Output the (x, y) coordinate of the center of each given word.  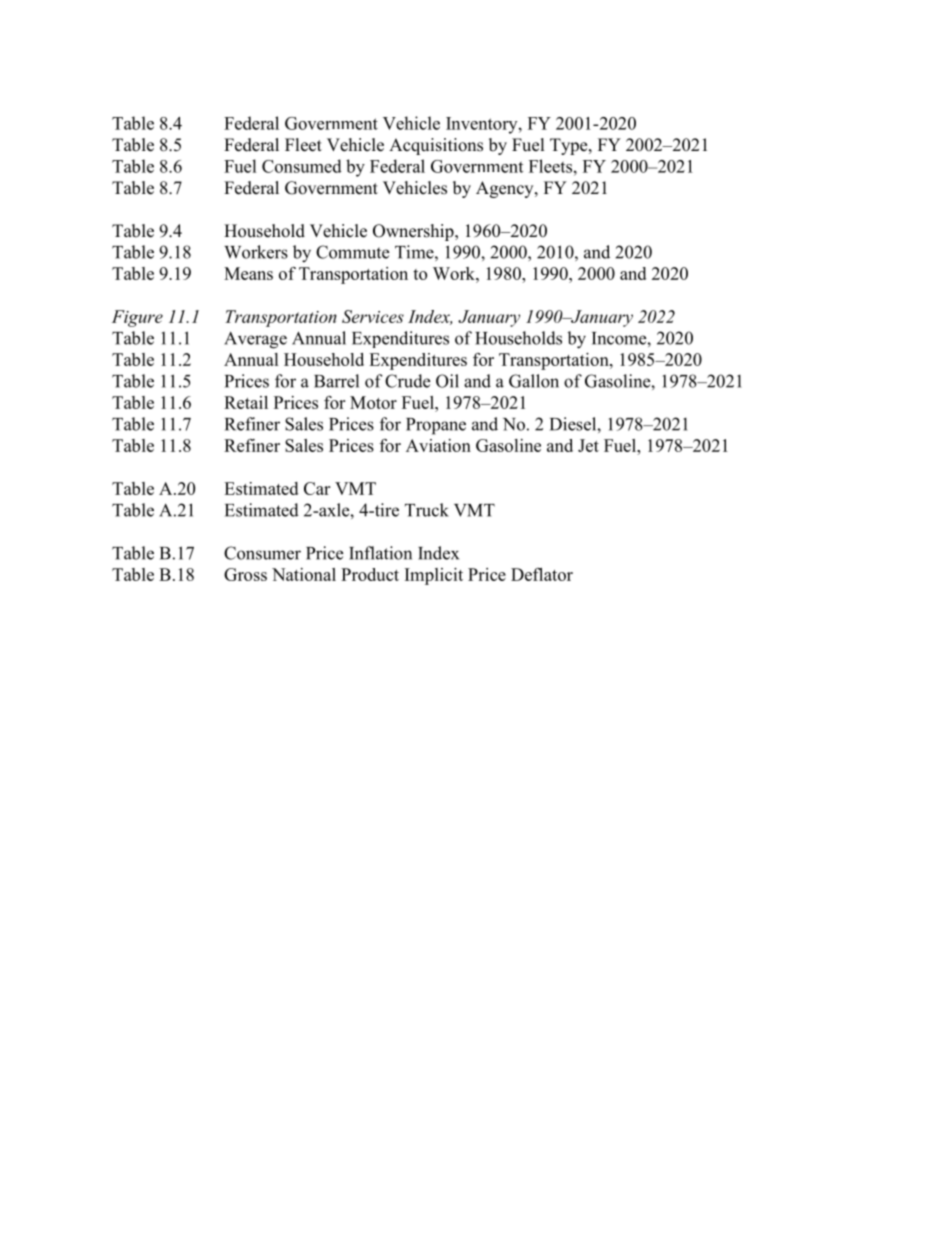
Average (255, 340)
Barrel (336, 381)
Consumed (302, 166)
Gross (245, 574)
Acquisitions (436, 146)
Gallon (534, 381)
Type (570, 146)
